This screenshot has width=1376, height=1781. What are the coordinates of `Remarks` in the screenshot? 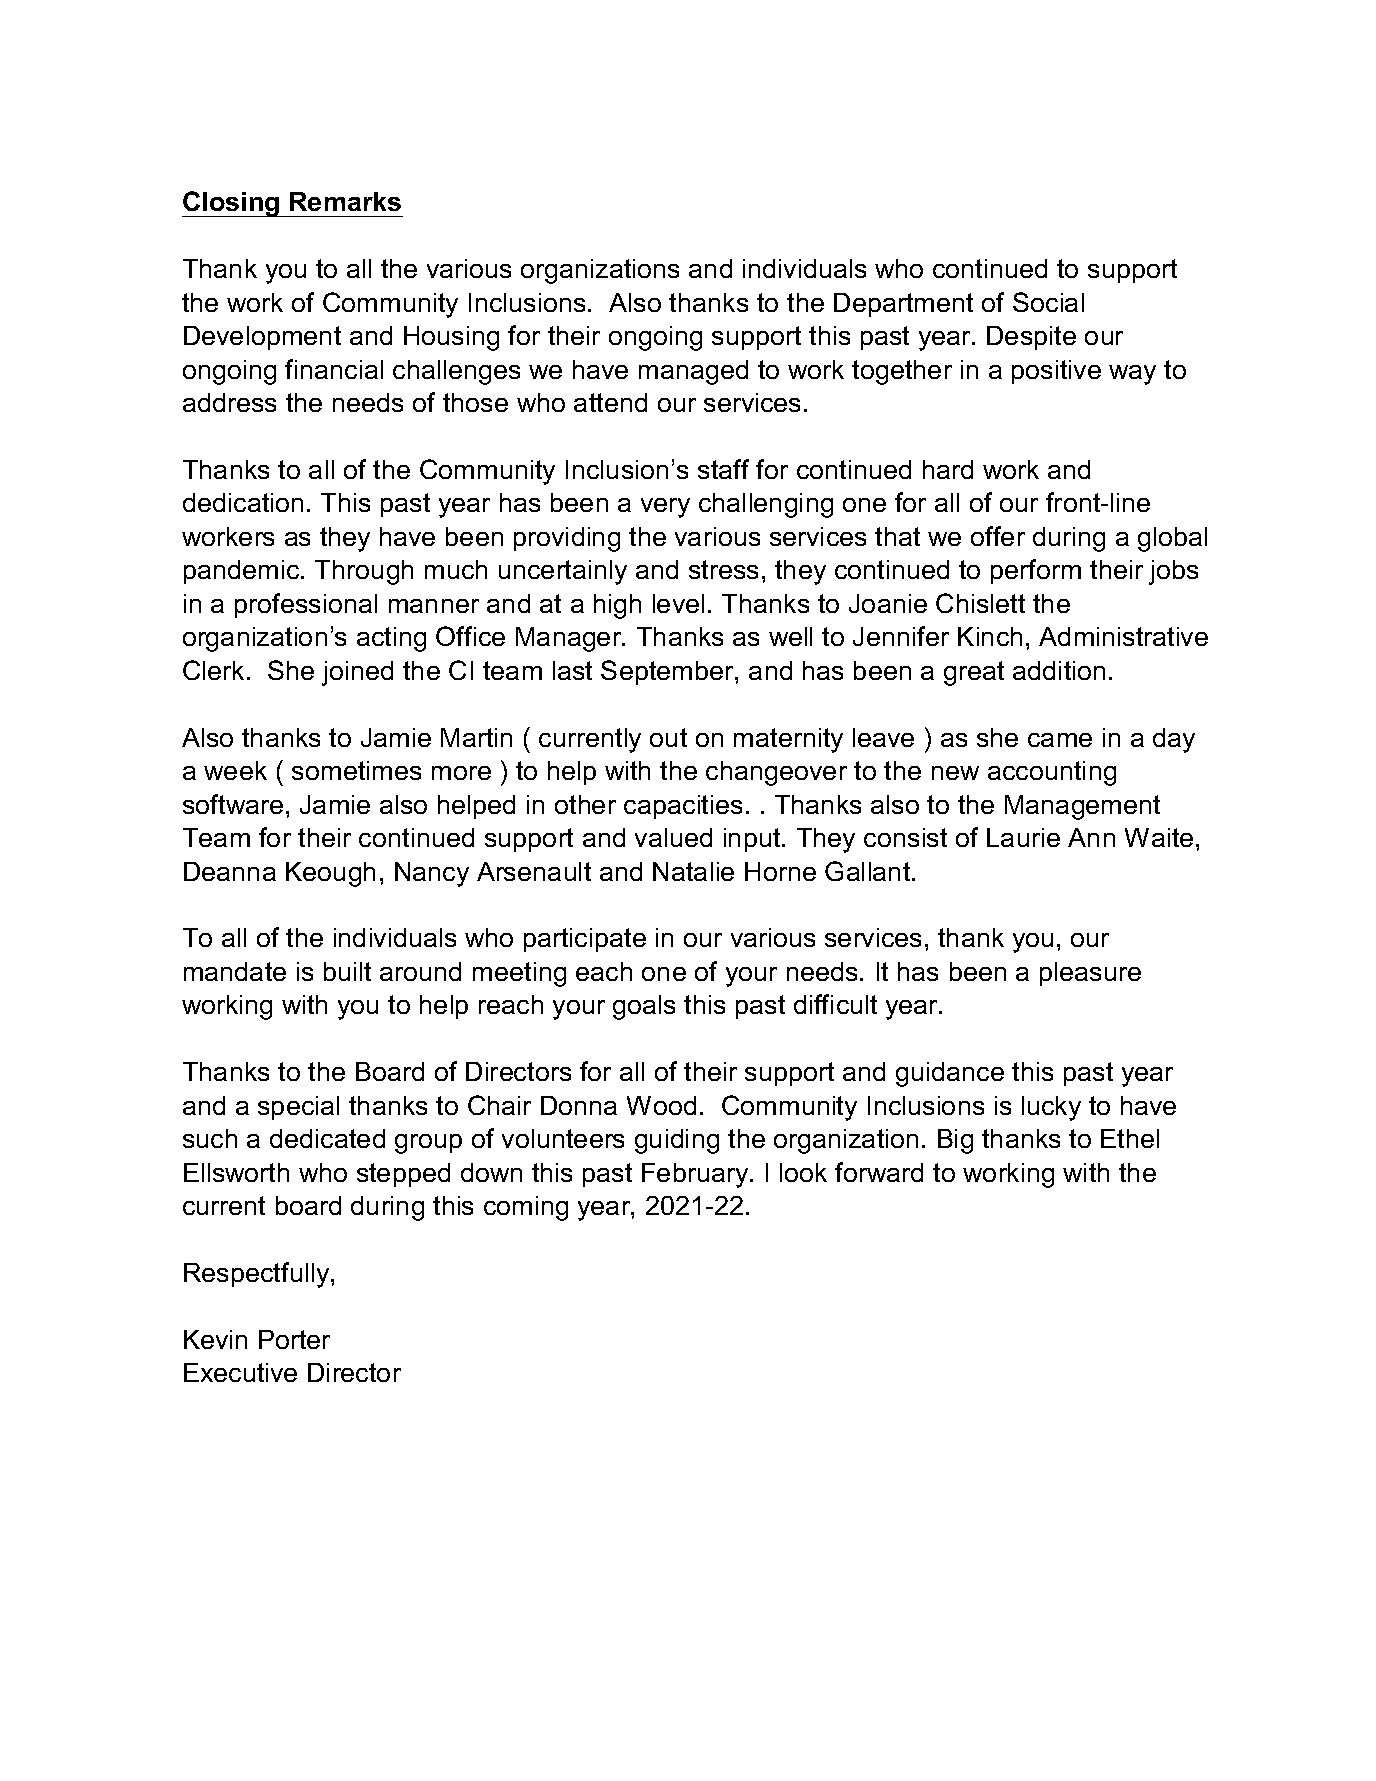 It's located at (345, 201).
